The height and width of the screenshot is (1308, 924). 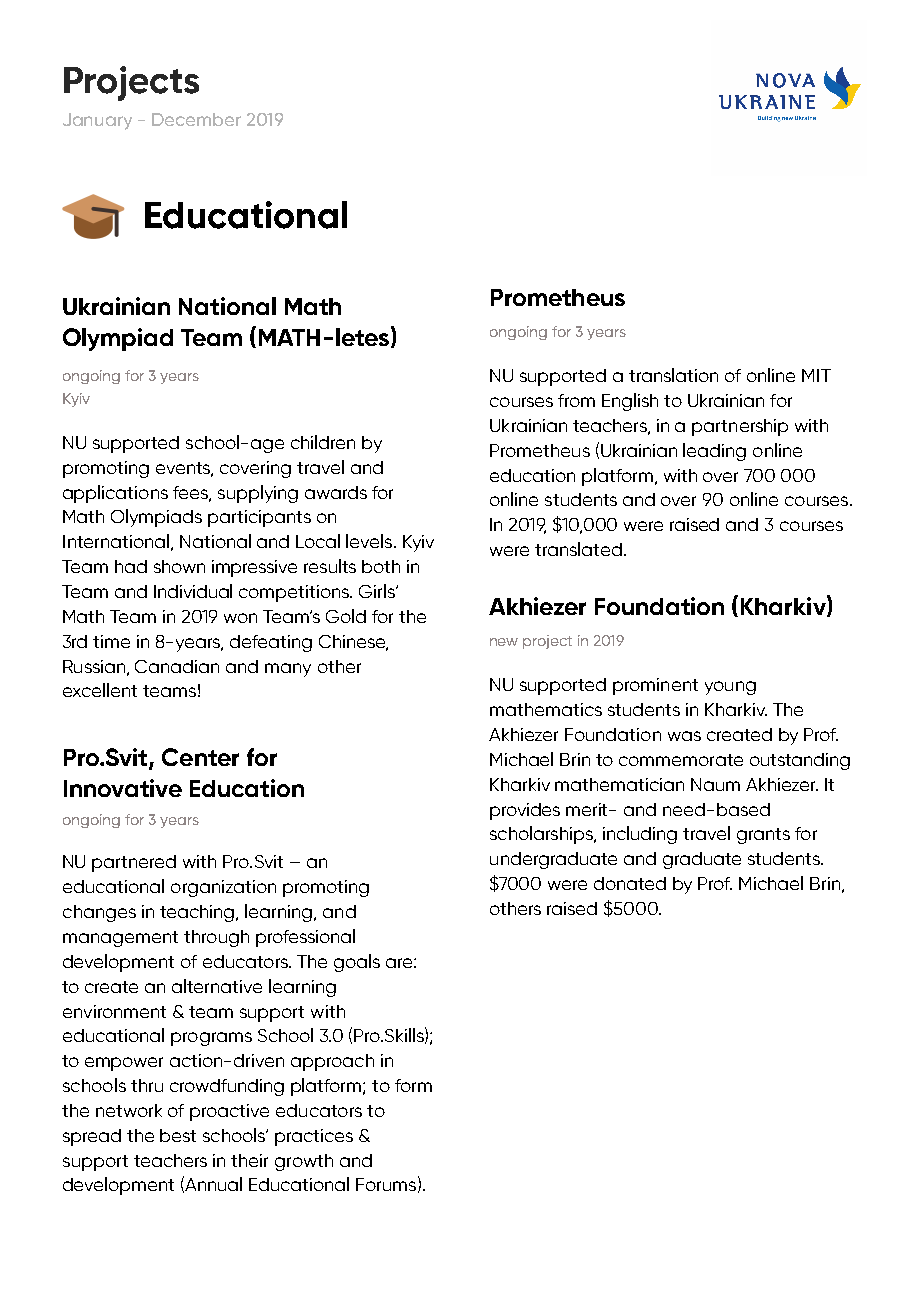 What do you see at coordinates (178, 1135) in the screenshot?
I see `best` at bounding box center [178, 1135].
